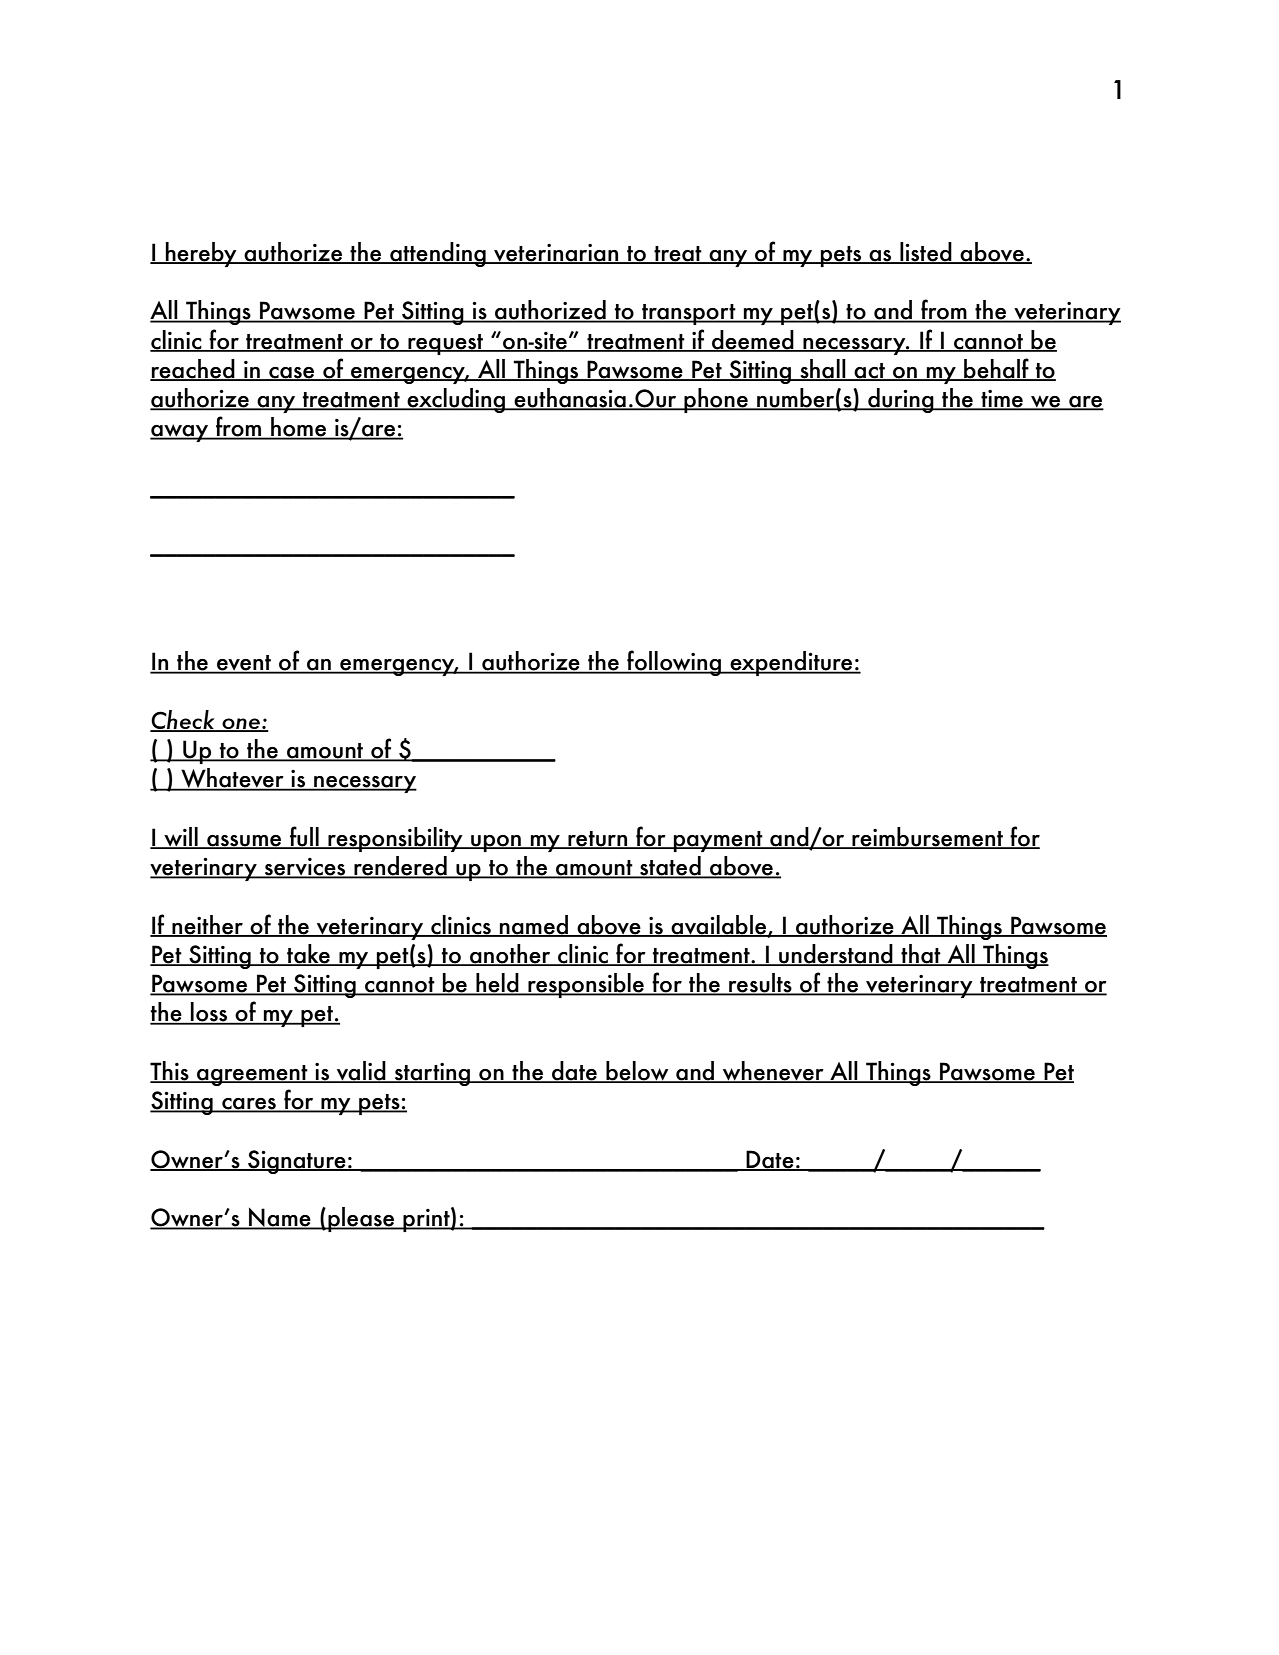 The image size is (1279, 1655). Describe the element at coordinates (556, 254) in the document. I see `veterinarian` at that location.
